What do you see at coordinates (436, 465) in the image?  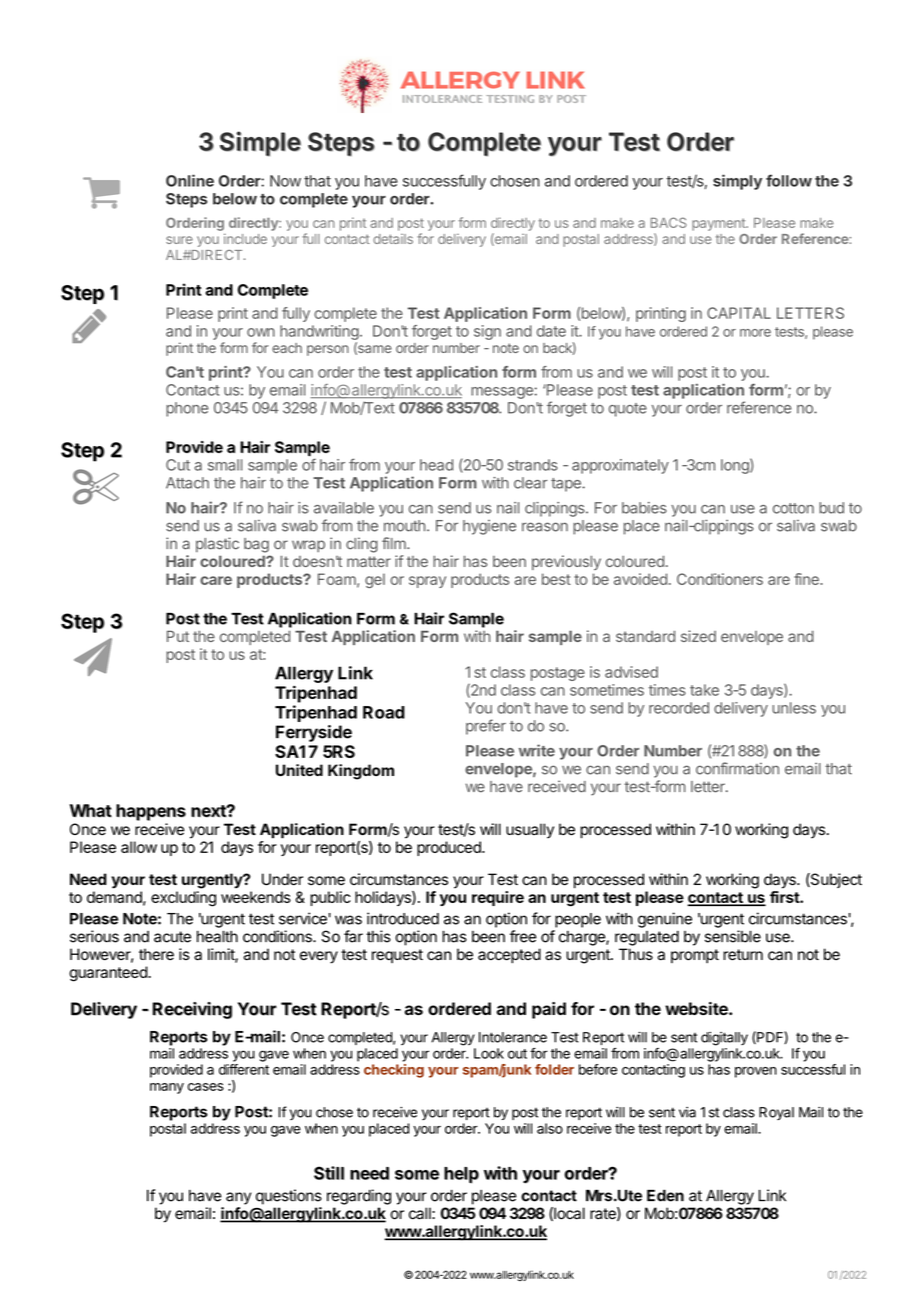 I see `head` at bounding box center [436, 465].
